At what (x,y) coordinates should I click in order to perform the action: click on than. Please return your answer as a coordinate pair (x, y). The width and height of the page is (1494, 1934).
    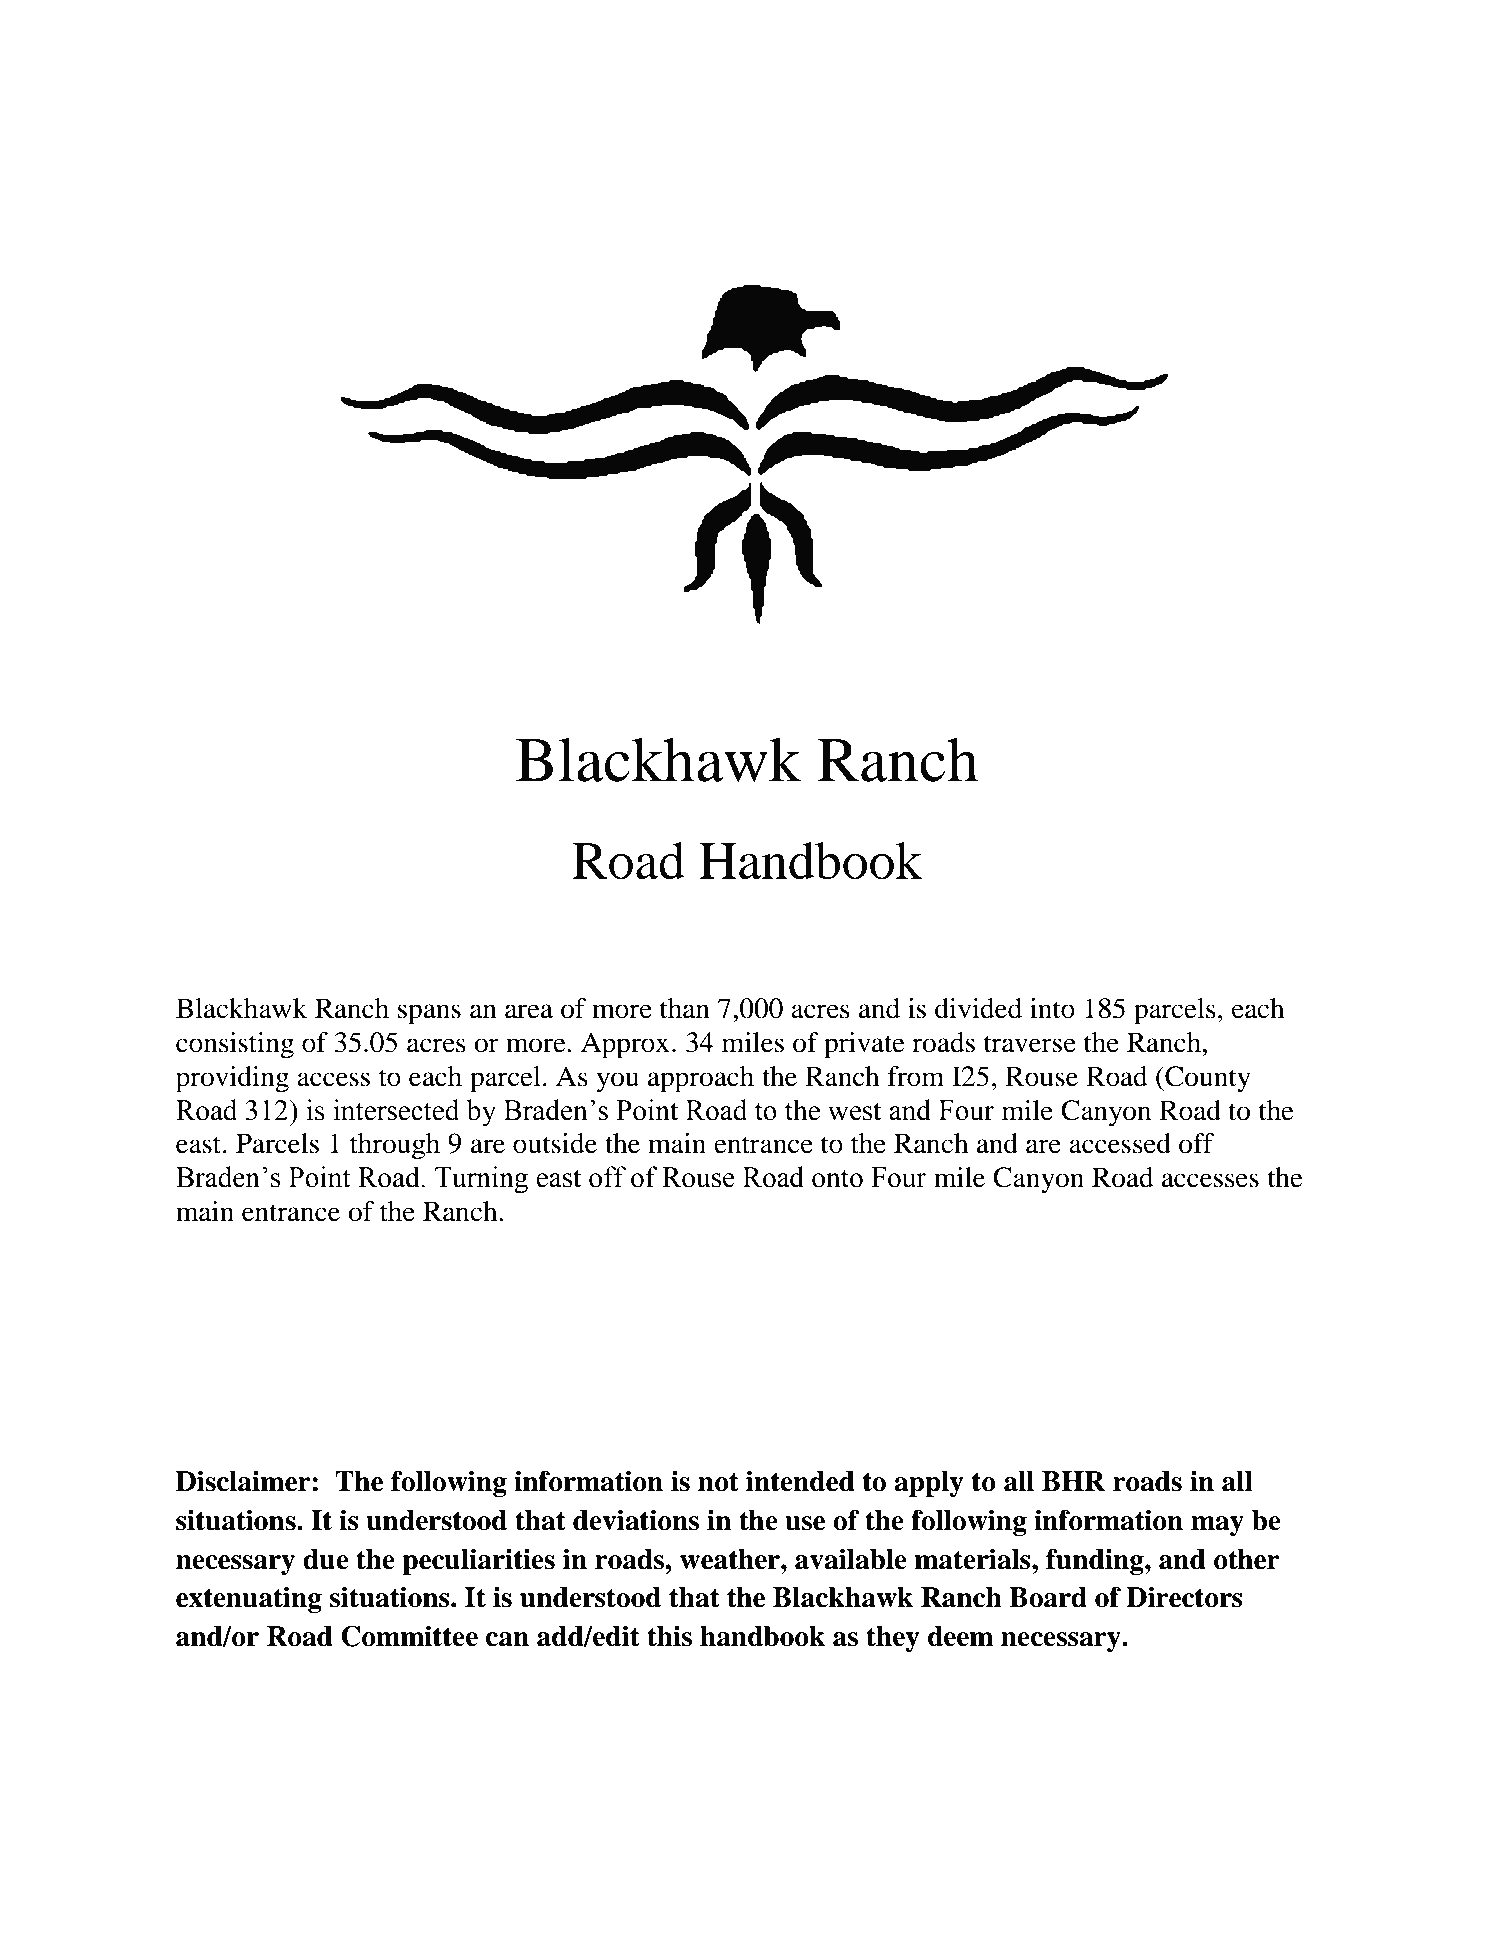
    Looking at the image, I should click on (685, 1008).
